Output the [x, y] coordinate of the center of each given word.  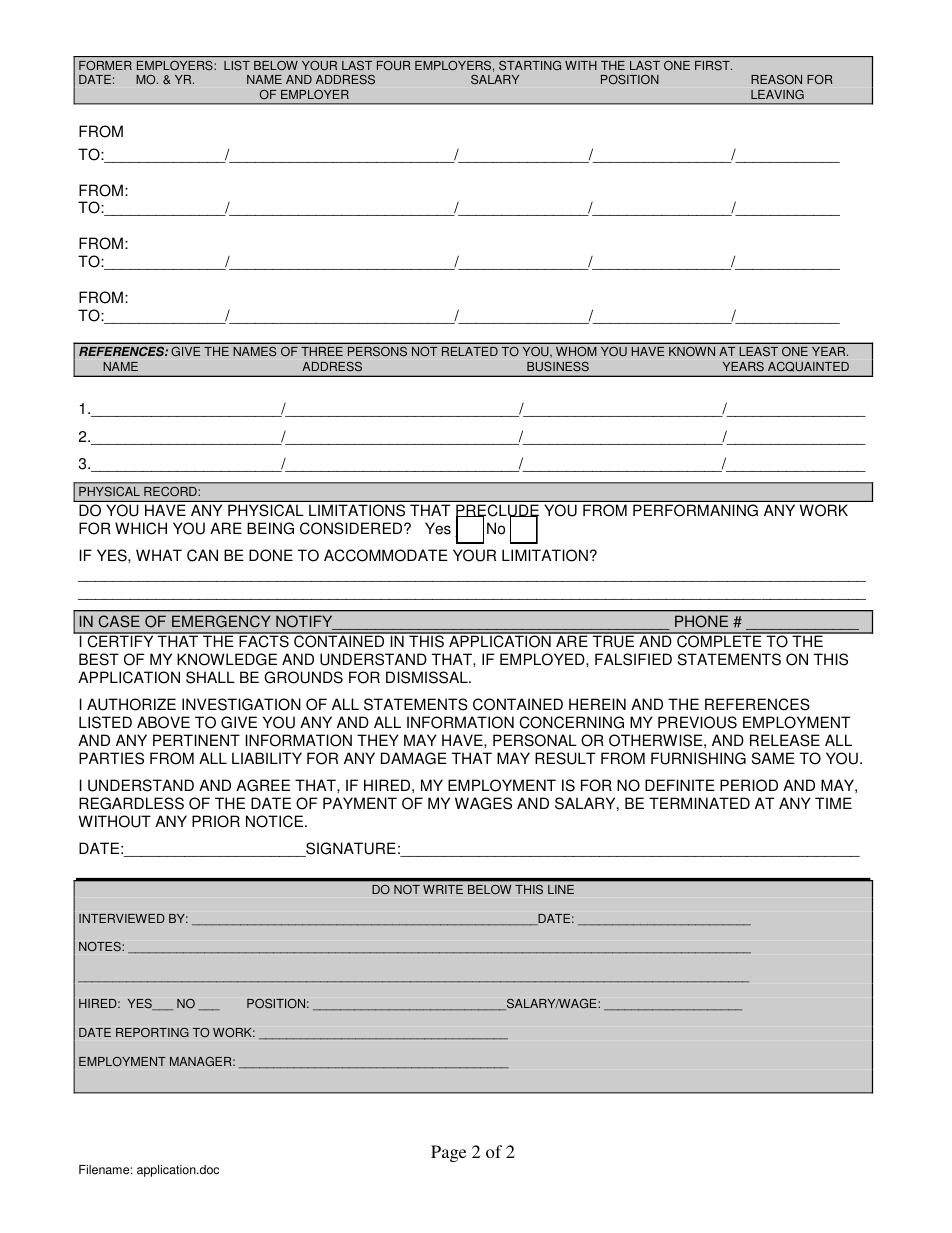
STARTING [530, 65]
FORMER [105, 65]
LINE [561, 889]
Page [448, 1153]
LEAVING [777, 94]
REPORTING [152, 1032]
